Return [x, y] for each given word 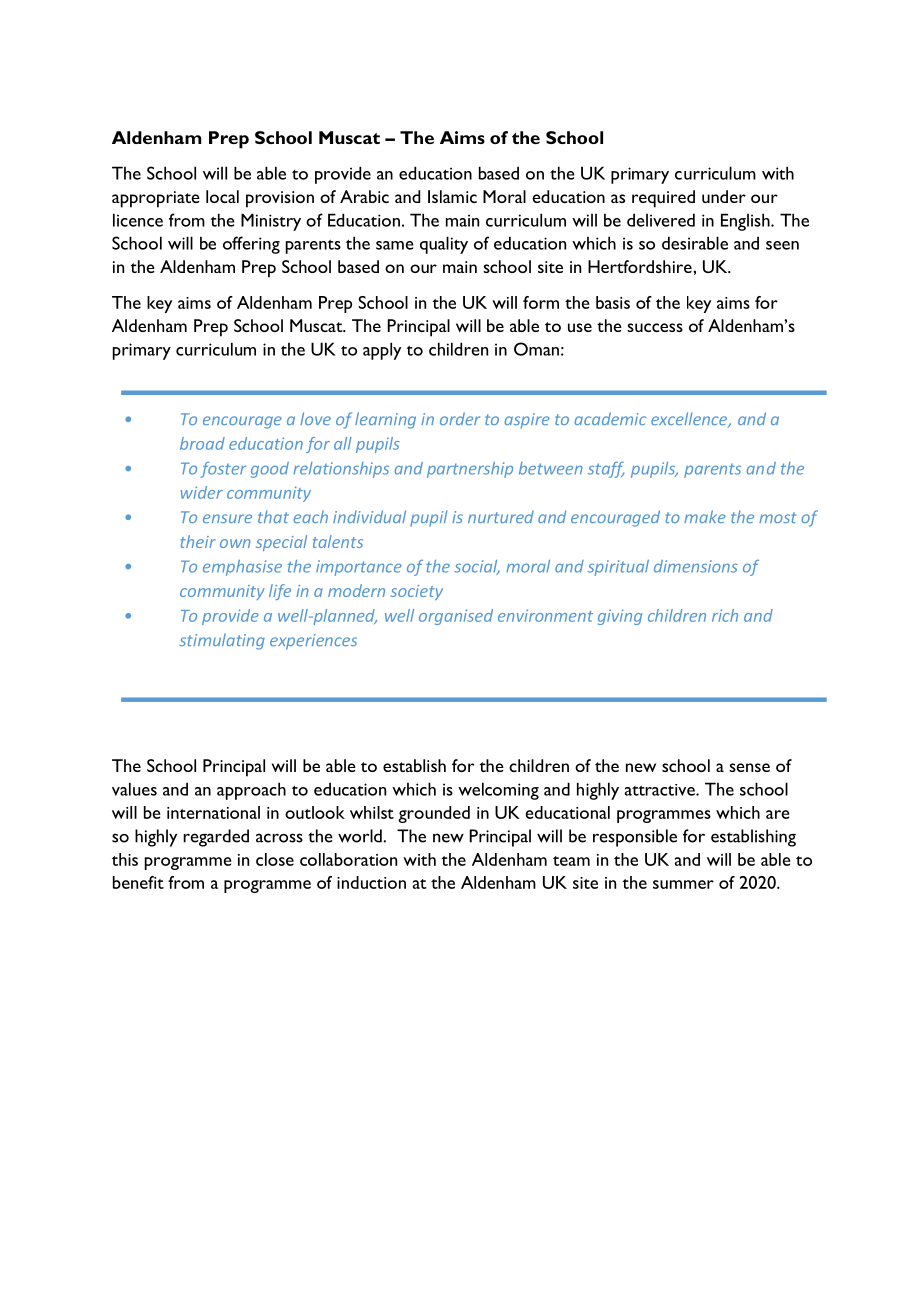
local [222, 196]
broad [202, 443]
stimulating [222, 641]
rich [725, 615]
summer [683, 884]
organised [456, 617]
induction [371, 882]
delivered [661, 220]
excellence [690, 420]
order [460, 418]
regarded [216, 838]
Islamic [452, 196]
